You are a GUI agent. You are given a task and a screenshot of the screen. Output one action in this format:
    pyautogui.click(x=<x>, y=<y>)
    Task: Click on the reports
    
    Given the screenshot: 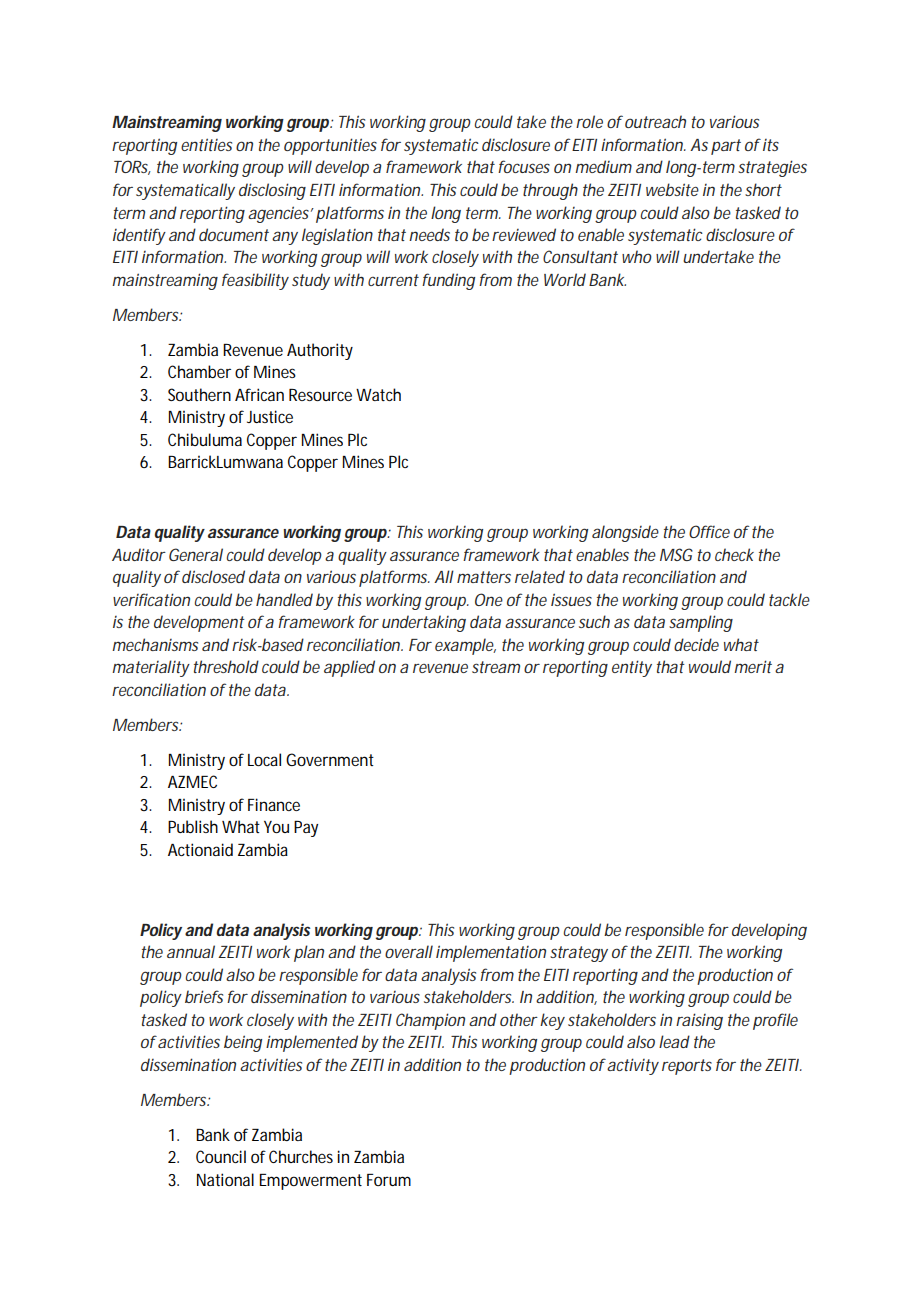 What is the action you would take?
    pyautogui.click(x=687, y=1067)
